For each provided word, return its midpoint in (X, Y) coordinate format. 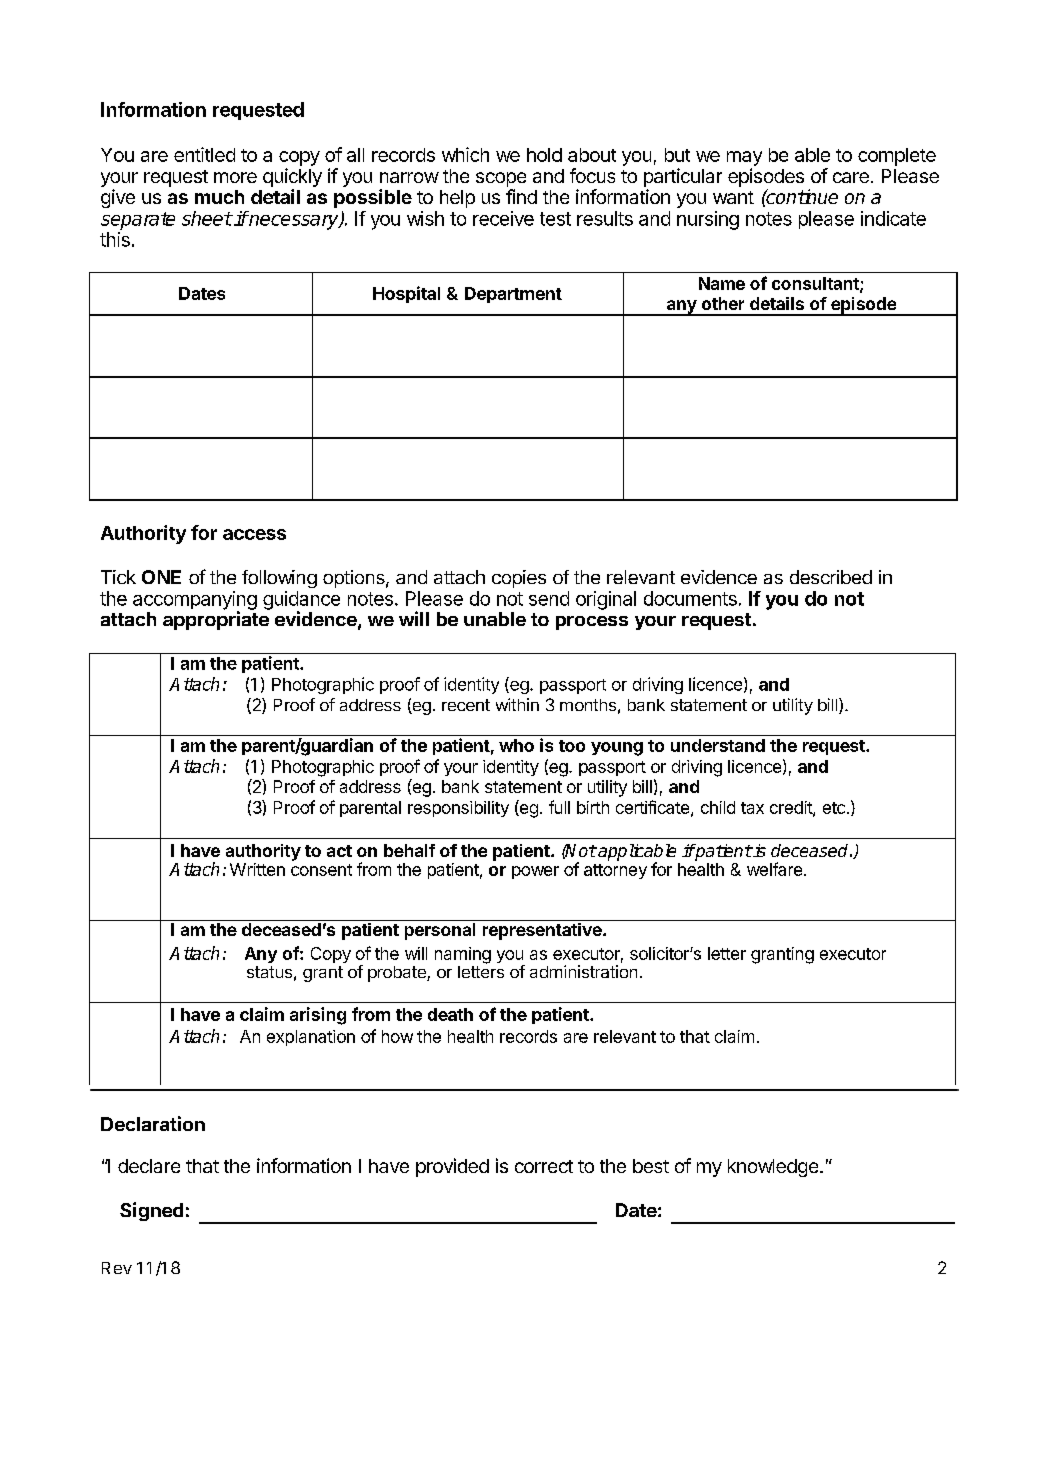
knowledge (774, 1168)
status (269, 972)
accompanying (195, 601)
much (219, 197)
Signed (151, 1211)
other (723, 303)
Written (257, 869)
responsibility (458, 809)
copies (519, 579)
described (831, 577)
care (851, 177)
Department (513, 295)
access (254, 534)
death (450, 1014)
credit (792, 808)
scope (501, 181)
